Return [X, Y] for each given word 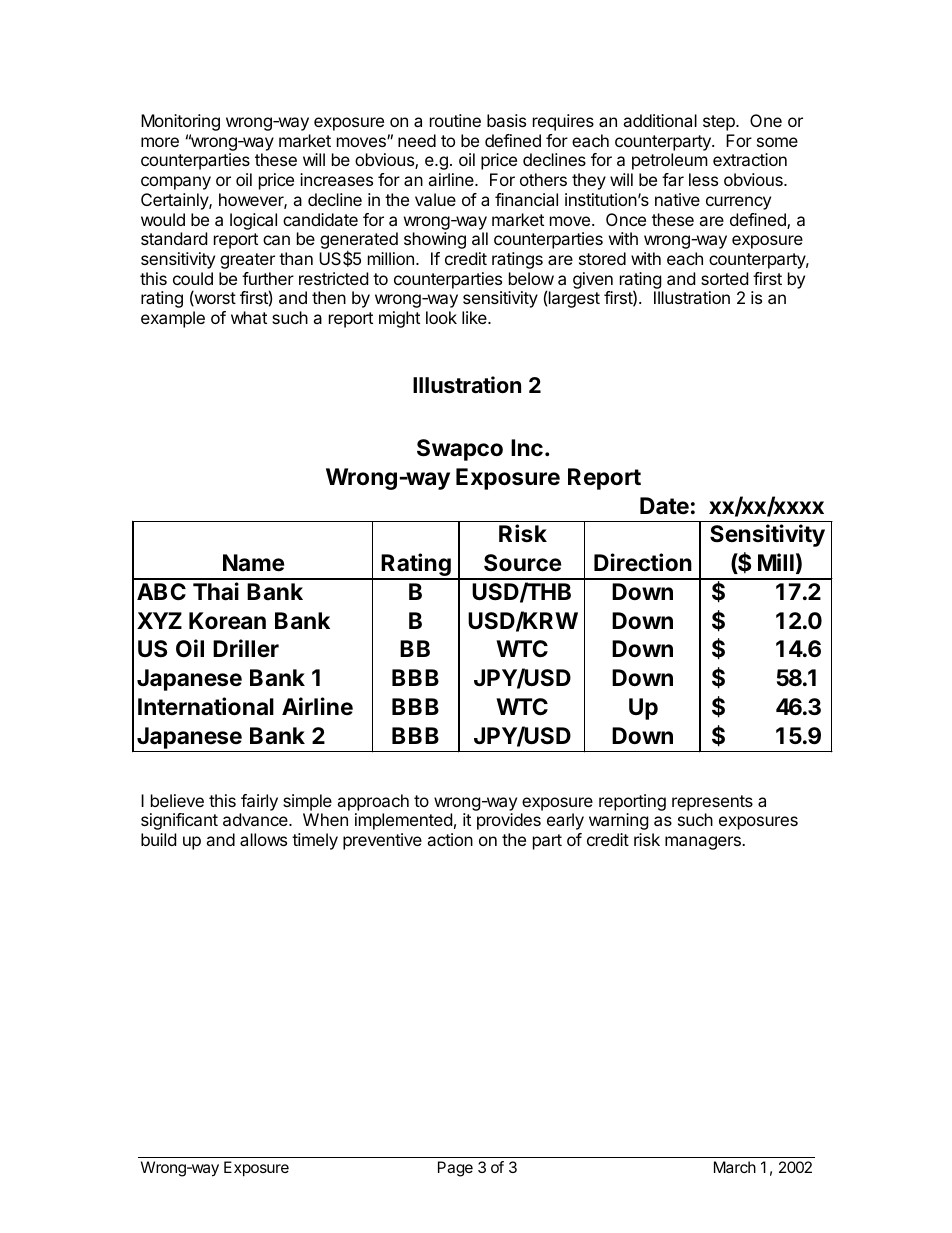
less [703, 179]
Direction [643, 562]
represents [712, 803]
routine [455, 120]
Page [455, 1169]
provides [509, 821]
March [735, 1167]
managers [704, 843]
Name [253, 563]
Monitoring [180, 122]
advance [256, 819]
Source [522, 563]
